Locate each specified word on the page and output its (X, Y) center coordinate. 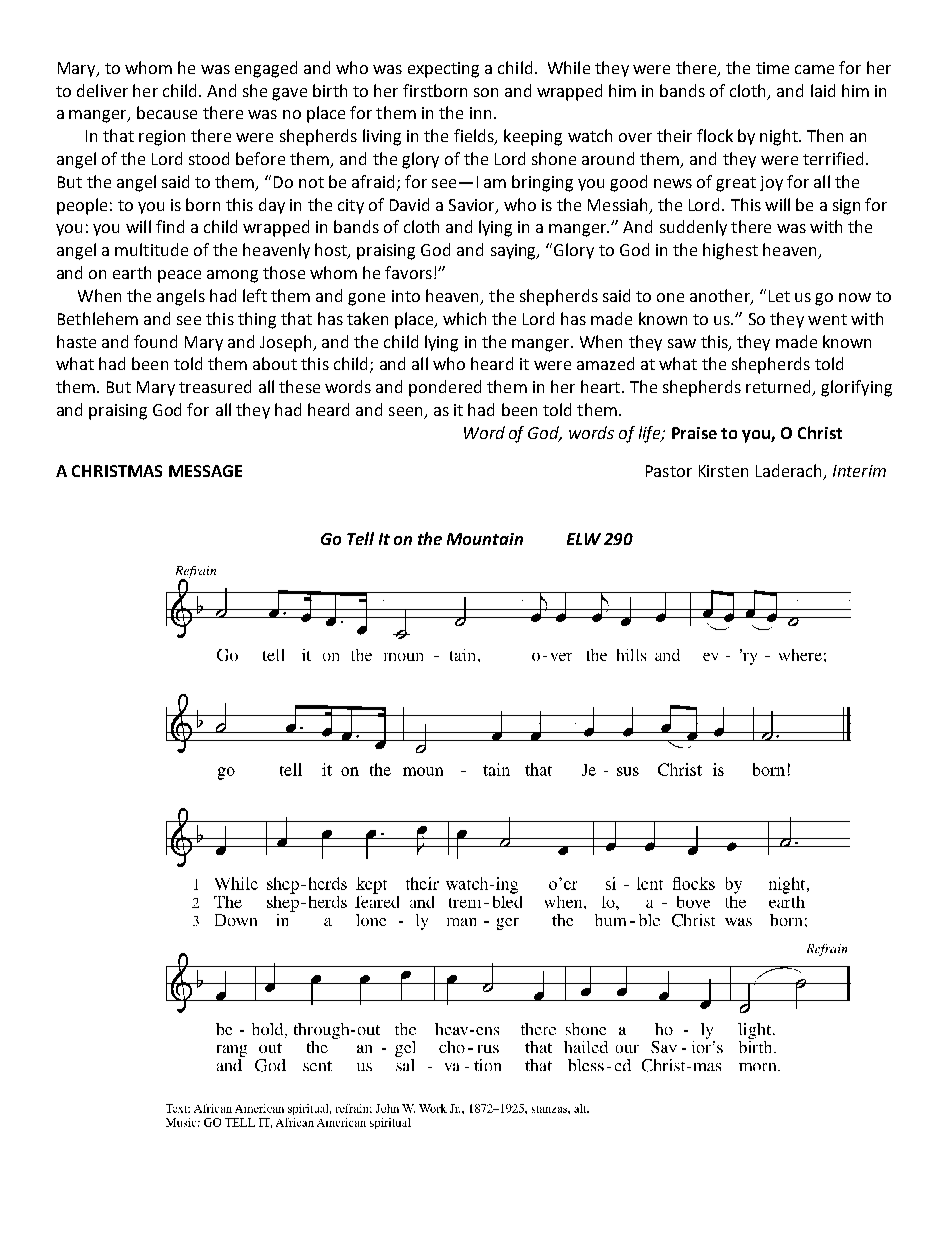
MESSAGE (205, 471)
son (486, 92)
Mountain (485, 539)
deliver (102, 90)
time (772, 68)
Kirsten (723, 471)
